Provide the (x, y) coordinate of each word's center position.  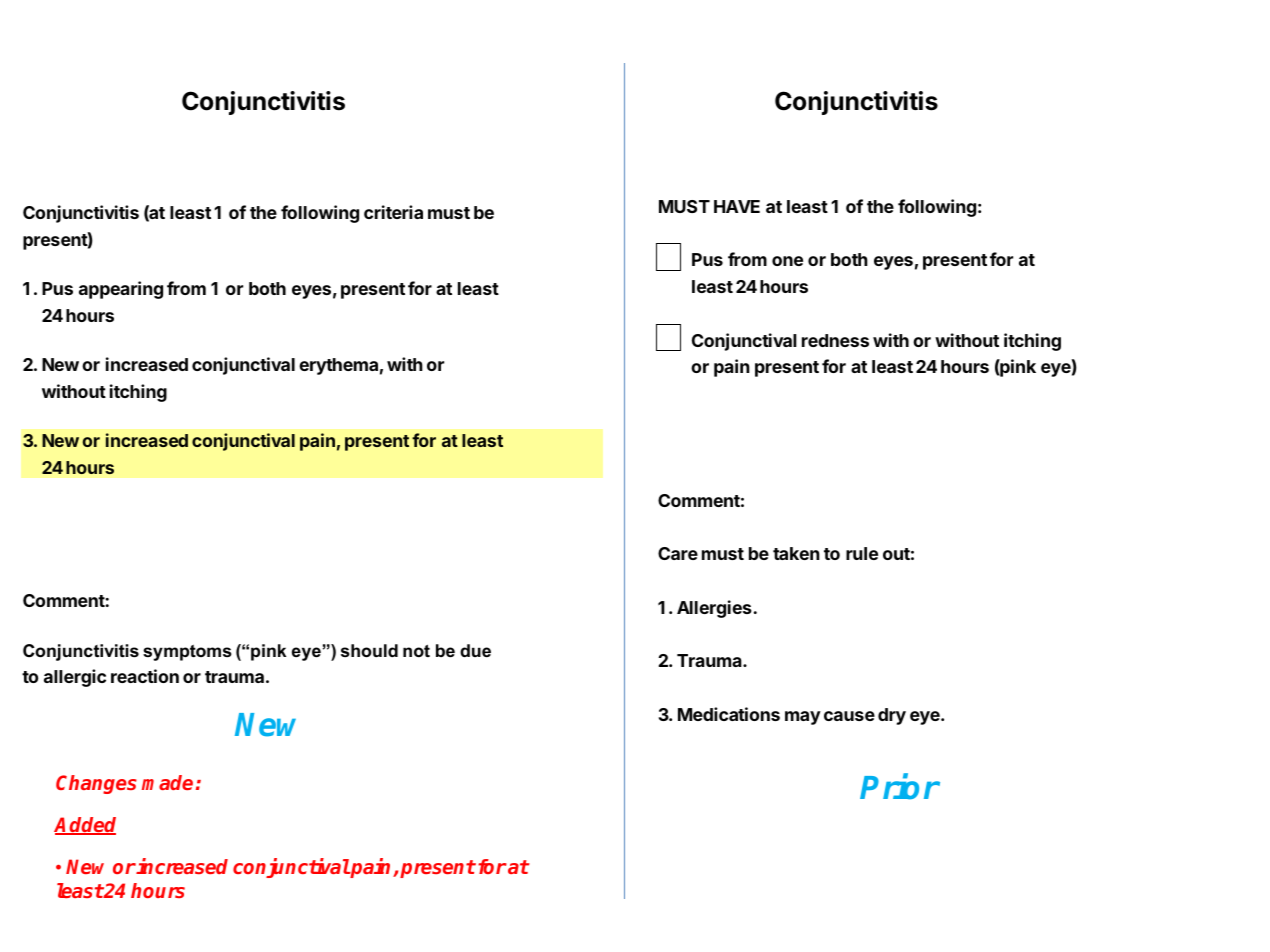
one (787, 261)
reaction (145, 676)
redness (835, 340)
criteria (393, 212)
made (167, 782)
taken (796, 553)
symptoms (187, 653)
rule (862, 553)
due (475, 650)
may (803, 718)
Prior (900, 787)
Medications (729, 714)
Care (678, 553)
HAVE (737, 206)
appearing (121, 290)
